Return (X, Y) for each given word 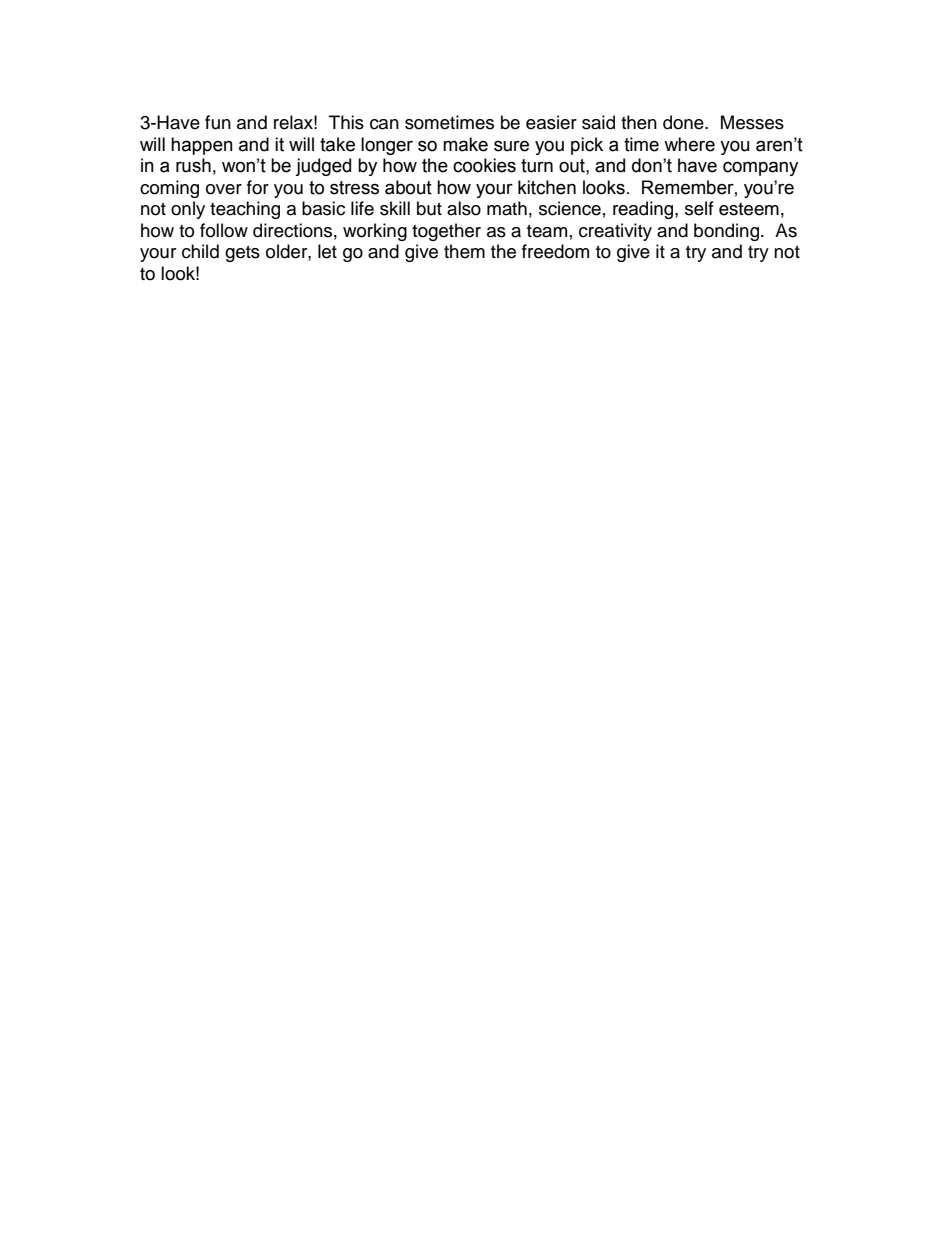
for (258, 187)
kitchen (547, 187)
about (408, 187)
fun (218, 122)
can (384, 124)
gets (242, 254)
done (684, 122)
